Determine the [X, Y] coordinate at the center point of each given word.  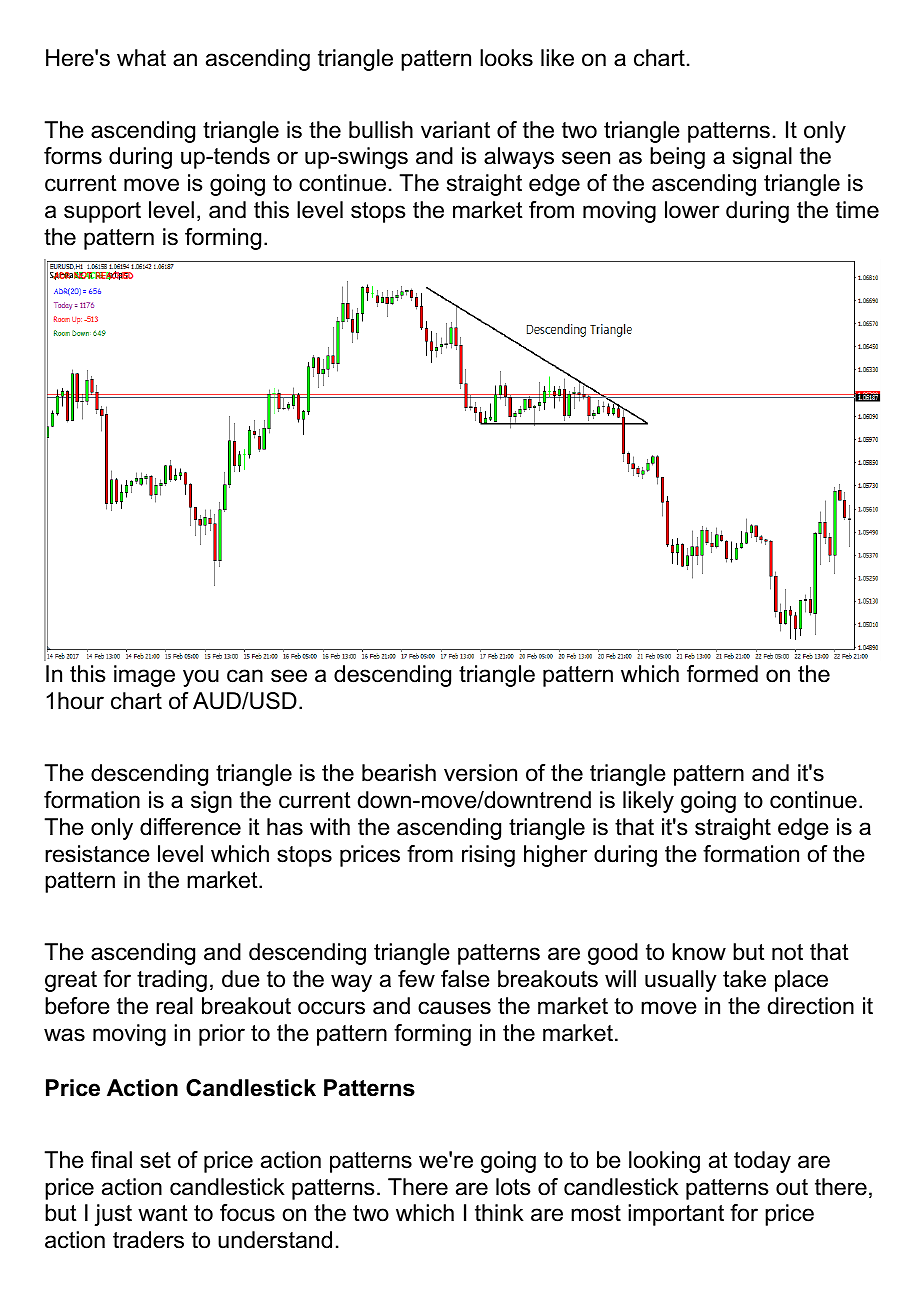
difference [190, 827]
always [519, 158]
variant [455, 130]
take [744, 979]
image [144, 676]
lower [692, 210]
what [141, 58]
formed [722, 674]
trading [172, 981]
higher [555, 856]
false [465, 979]
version [480, 773]
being [677, 158]
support [102, 212]
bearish [399, 773]
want [163, 1213]
